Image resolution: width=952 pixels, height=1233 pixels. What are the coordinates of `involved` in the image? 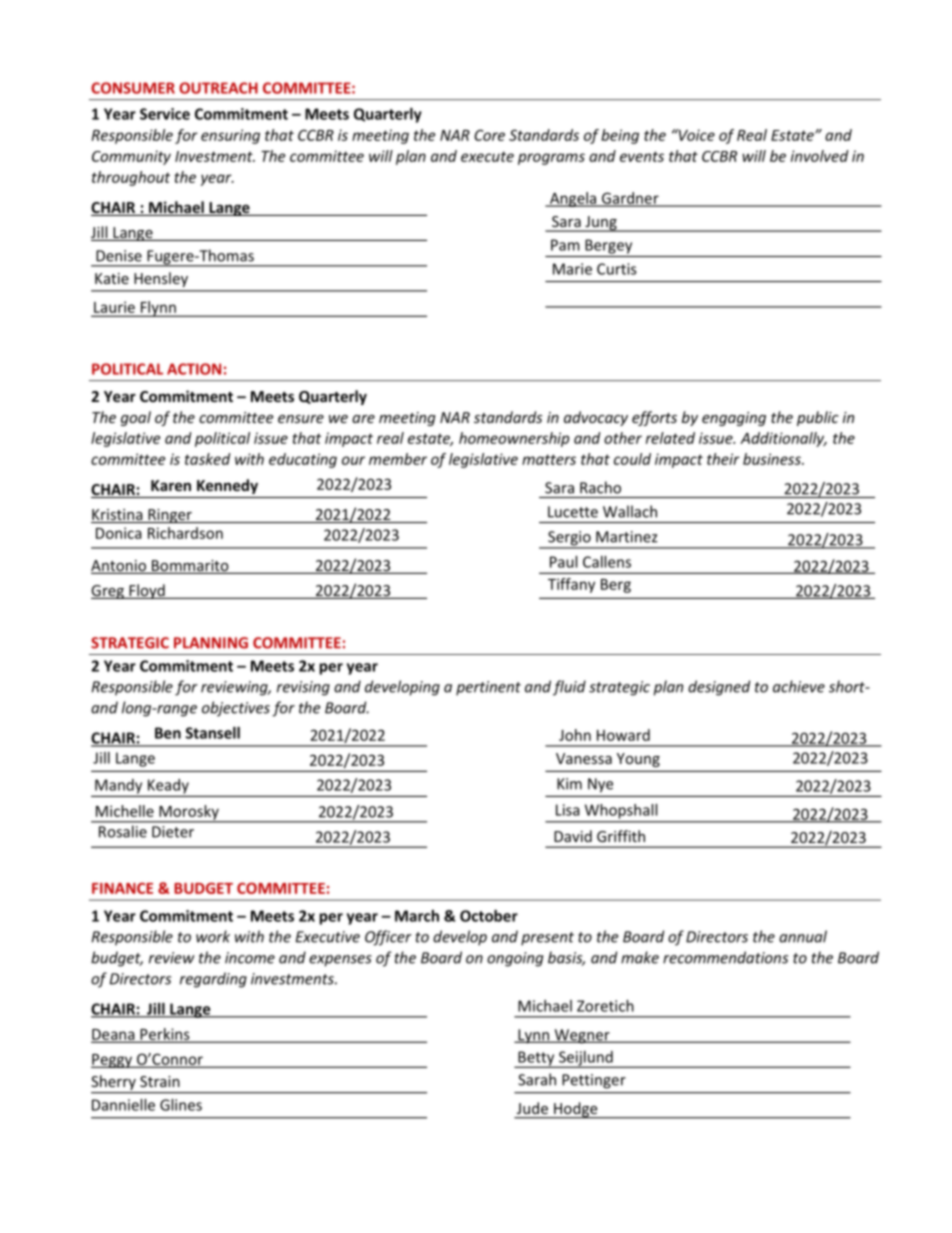 It's located at (820, 156).
